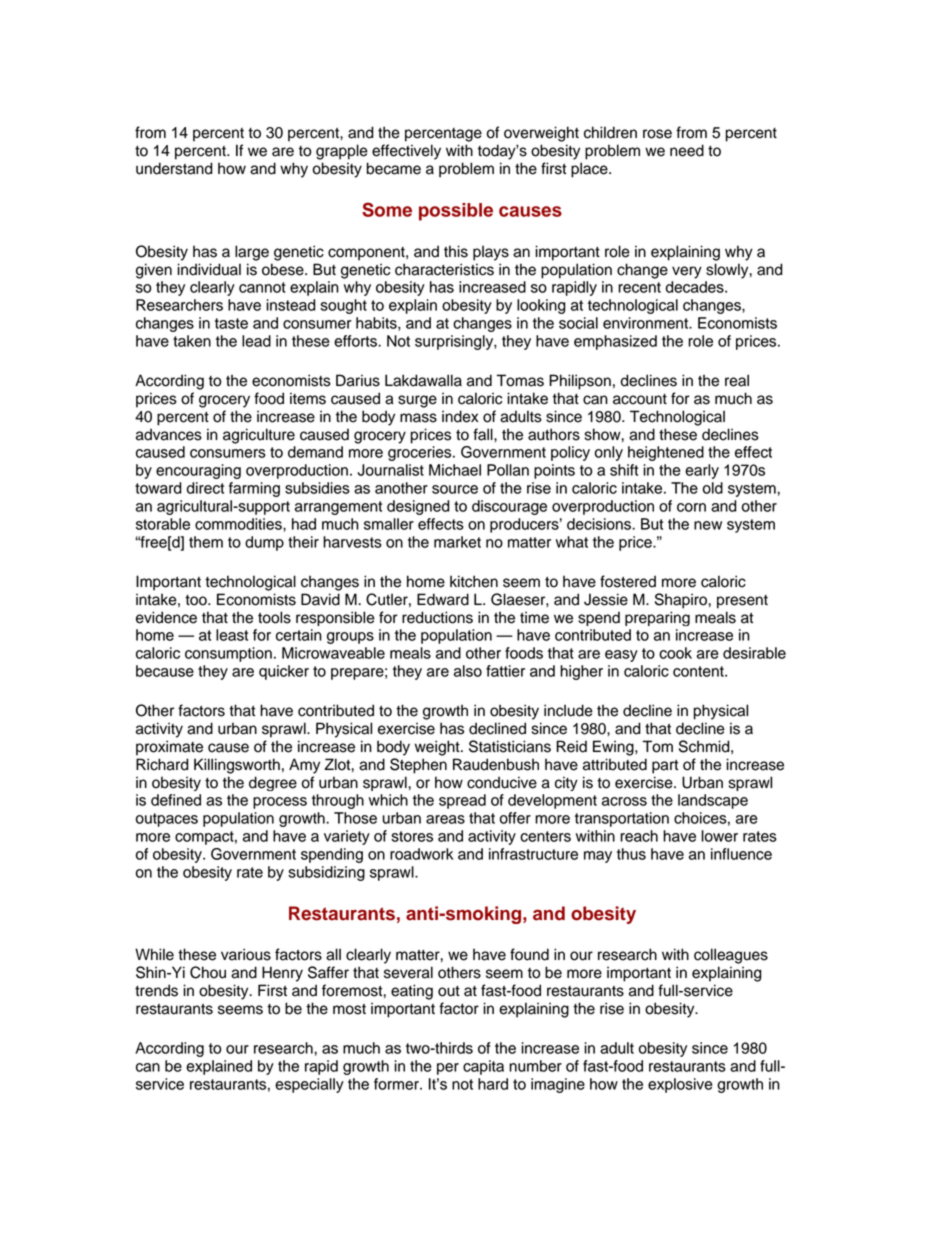  I want to click on preparing, so click(657, 618).
